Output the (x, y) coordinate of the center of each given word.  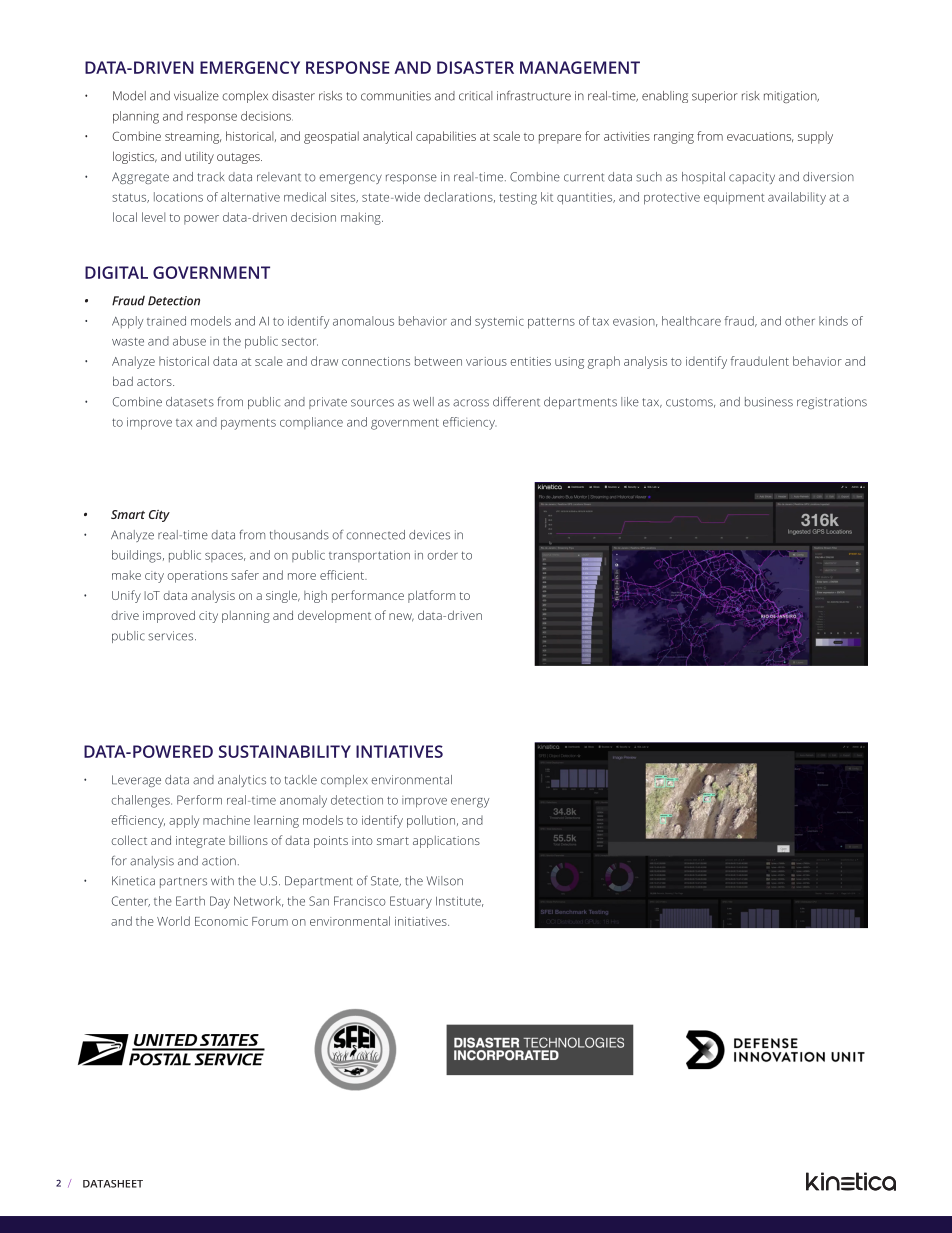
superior (715, 97)
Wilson (445, 881)
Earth (190, 901)
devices (429, 535)
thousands (299, 535)
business (769, 402)
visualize (196, 96)
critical (475, 96)
